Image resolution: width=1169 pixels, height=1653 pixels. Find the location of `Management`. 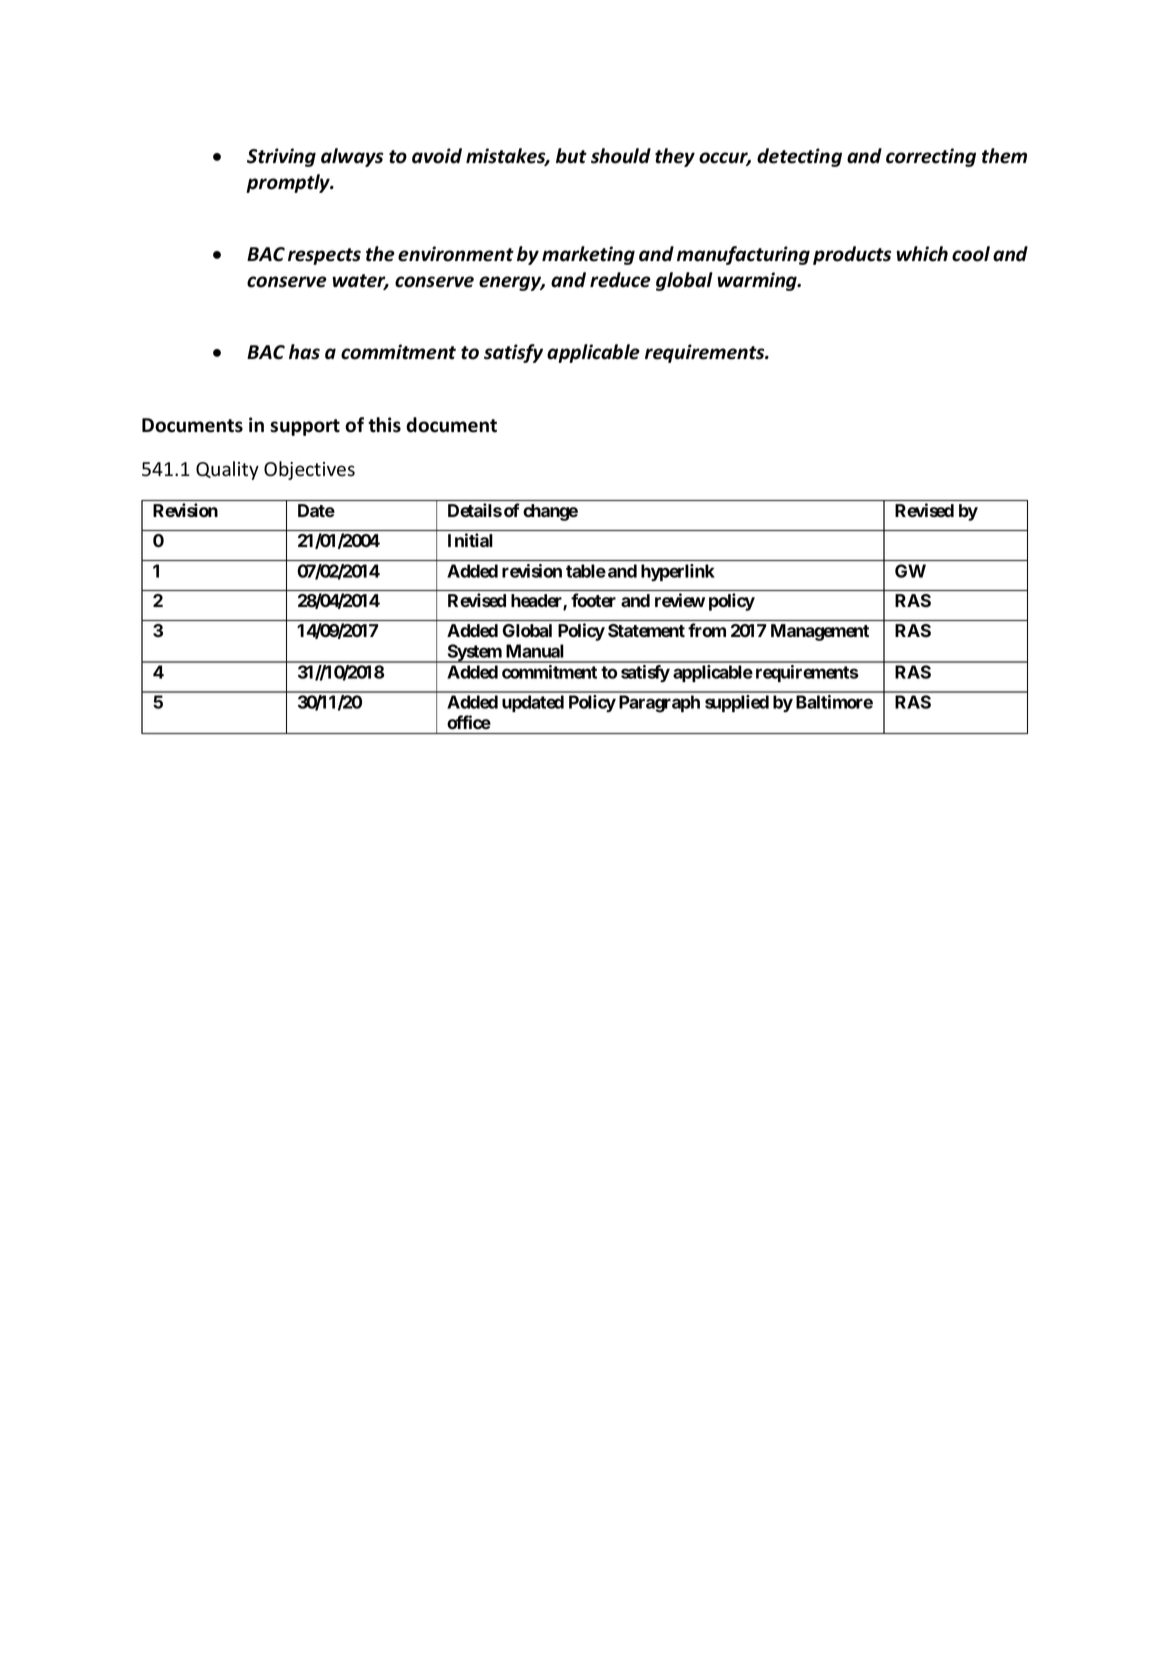

Management is located at coordinates (820, 632).
